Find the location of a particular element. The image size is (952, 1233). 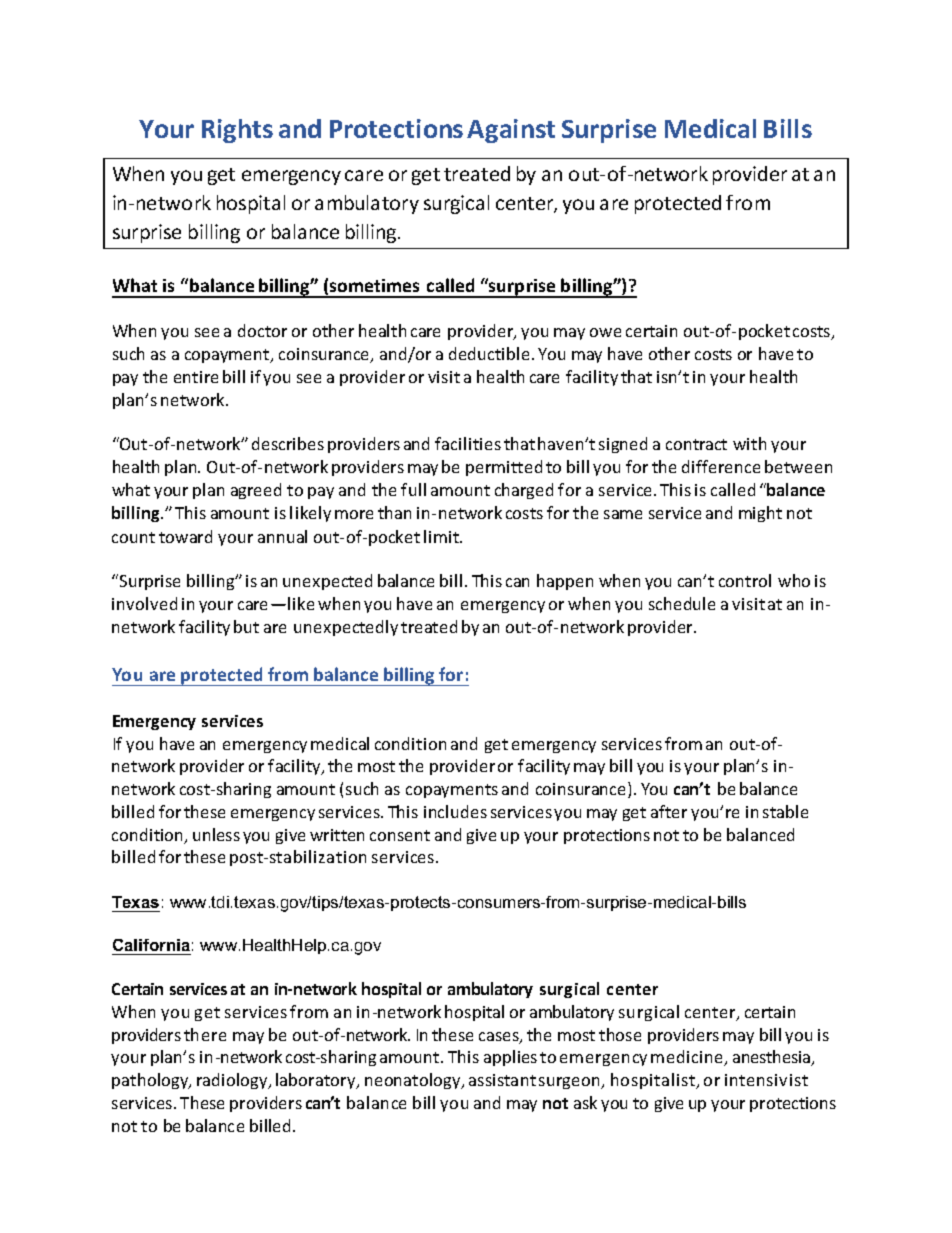

laboratory is located at coordinates (317, 1081).
